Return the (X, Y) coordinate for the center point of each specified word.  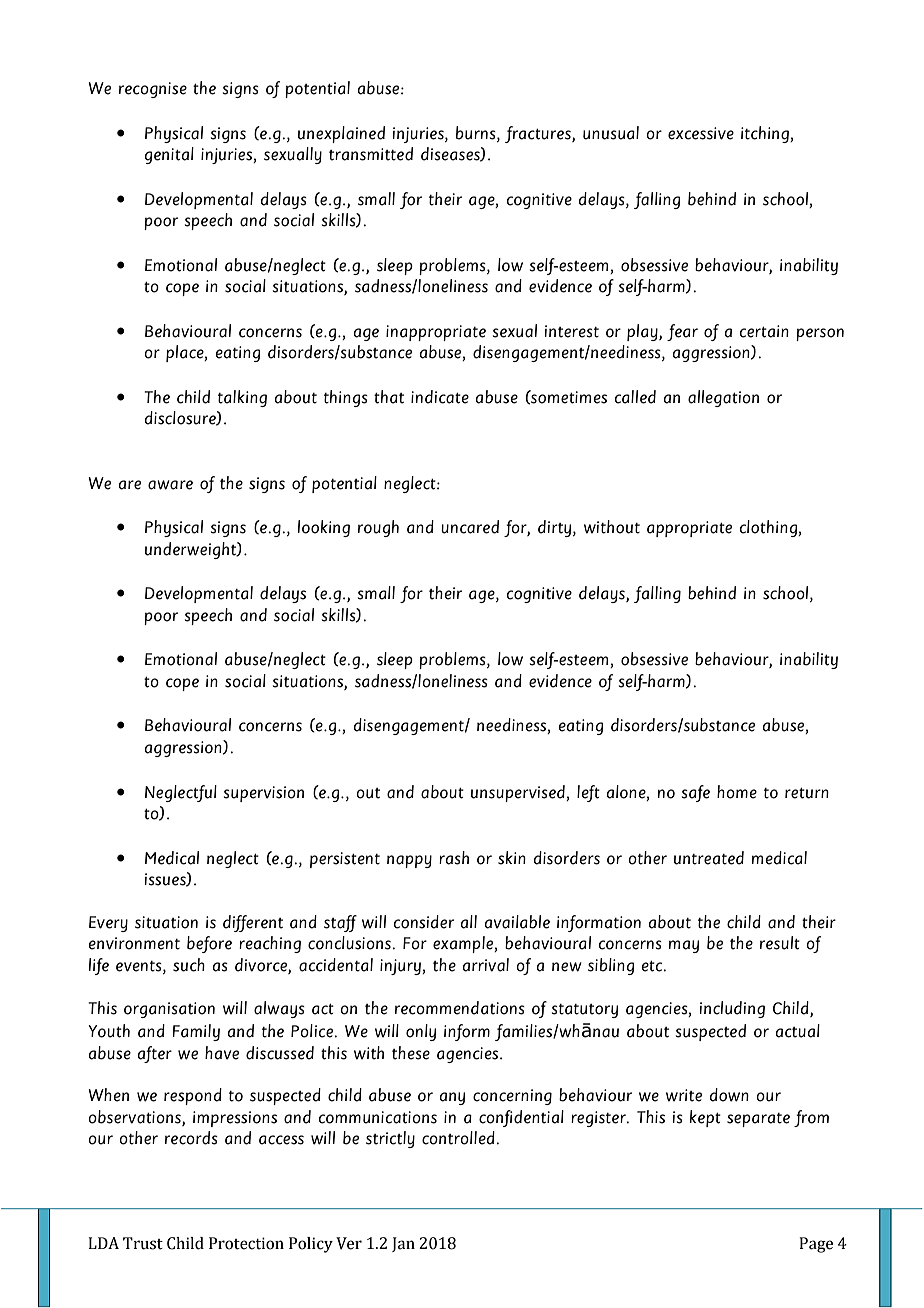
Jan (403, 1244)
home (737, 792)
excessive (701, 133)
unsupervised (519, 793)
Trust (143, 1243)
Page (816, 1245)
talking (242, 398)
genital (169, 155)
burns (477, 133)
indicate (440, 397)
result (780, 943)
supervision (264, 794)
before (209, 944)
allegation (723, 398)
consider (424, 922)
